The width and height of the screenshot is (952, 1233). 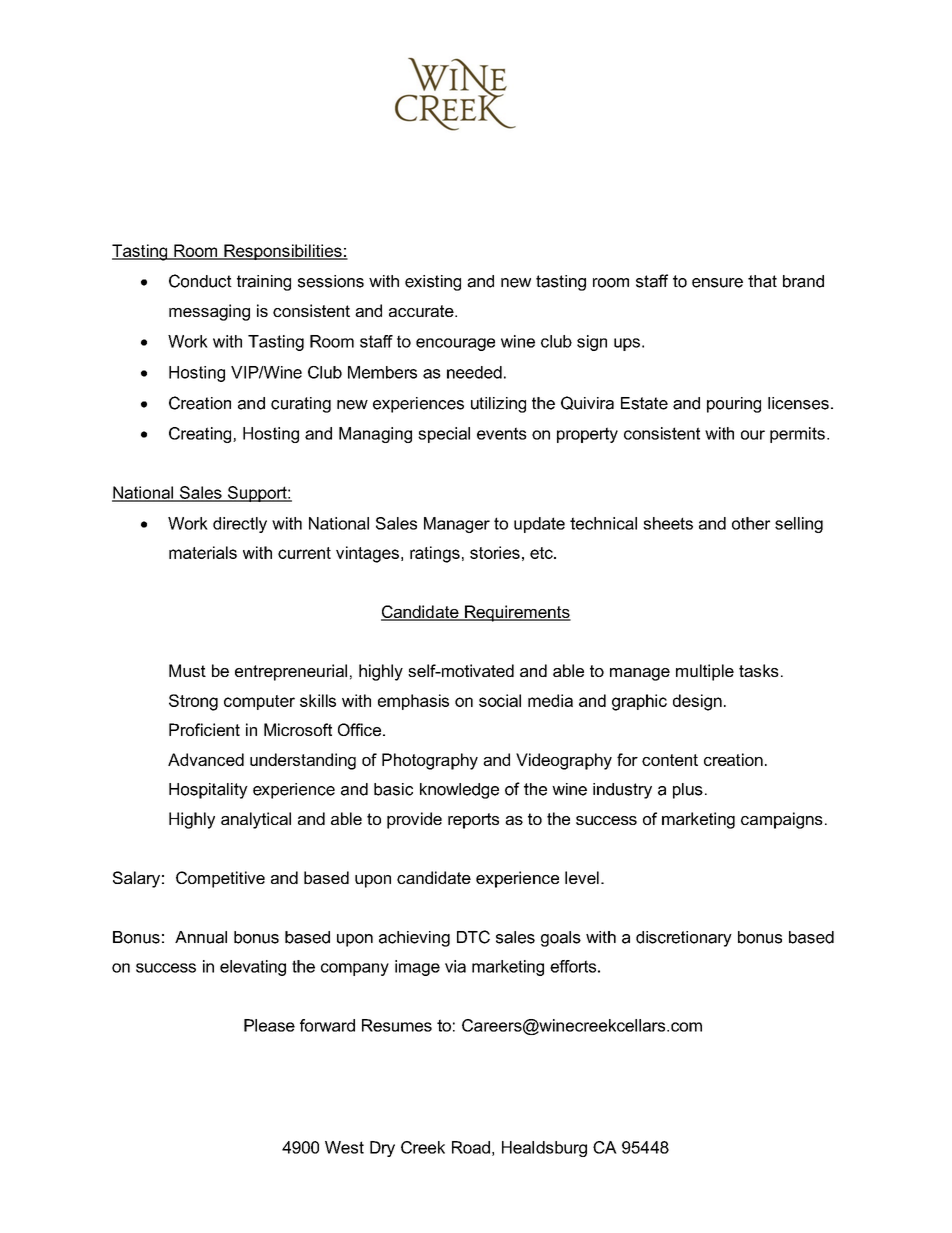 What do you see at coordinates (264, 283) in the screenshot?
I see `training` at bounding box center [264, 283].
